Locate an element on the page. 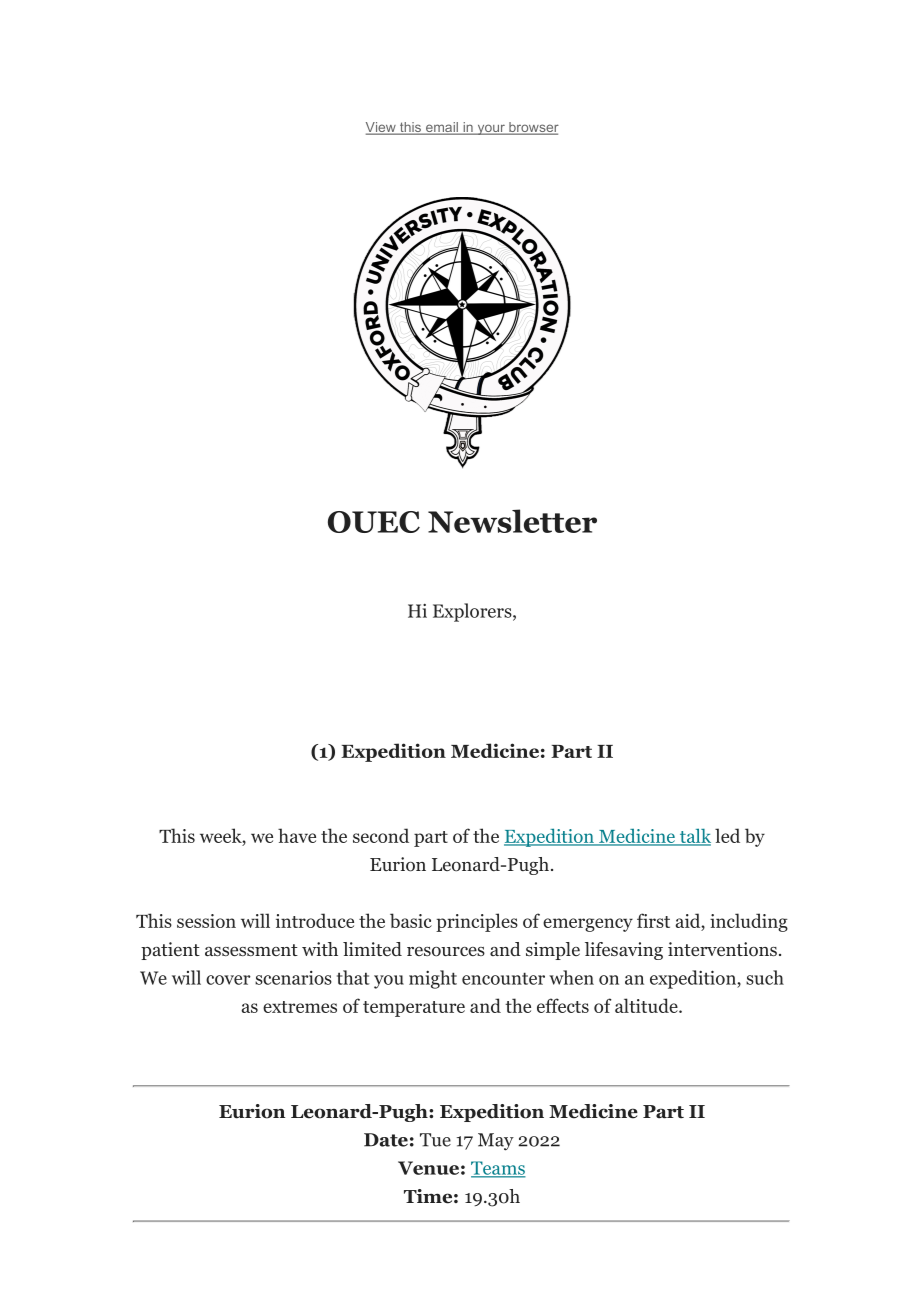  Date is located at coordinates (386, 1140).
